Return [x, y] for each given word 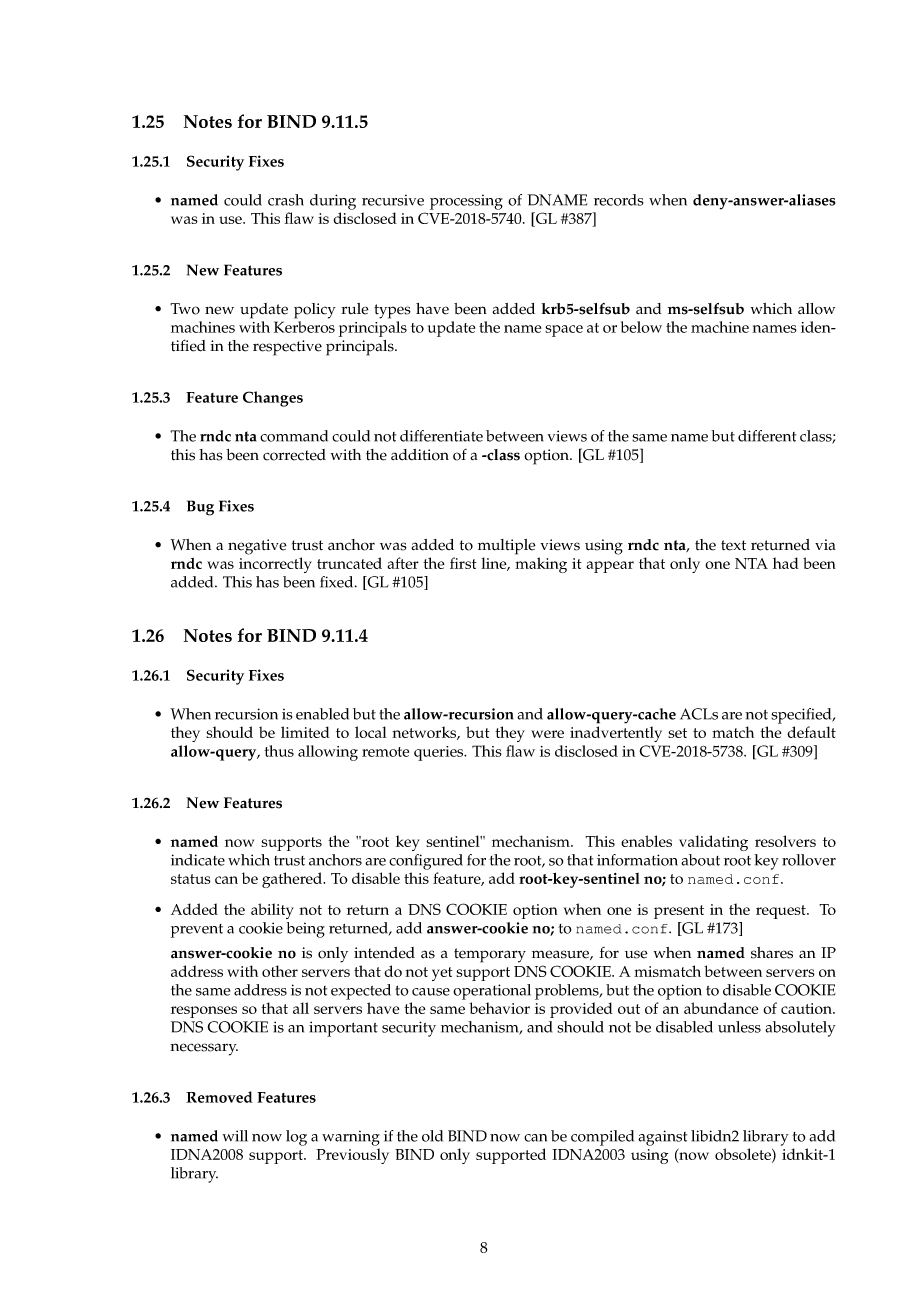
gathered [293, 880]
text [733, 545]
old [432, 1136]
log [296, 1138]
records [618, 200]
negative [257, 547]
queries [440, 753]
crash [286, 200]
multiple [507, 547]
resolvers [785, 841]
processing [466, 202]
